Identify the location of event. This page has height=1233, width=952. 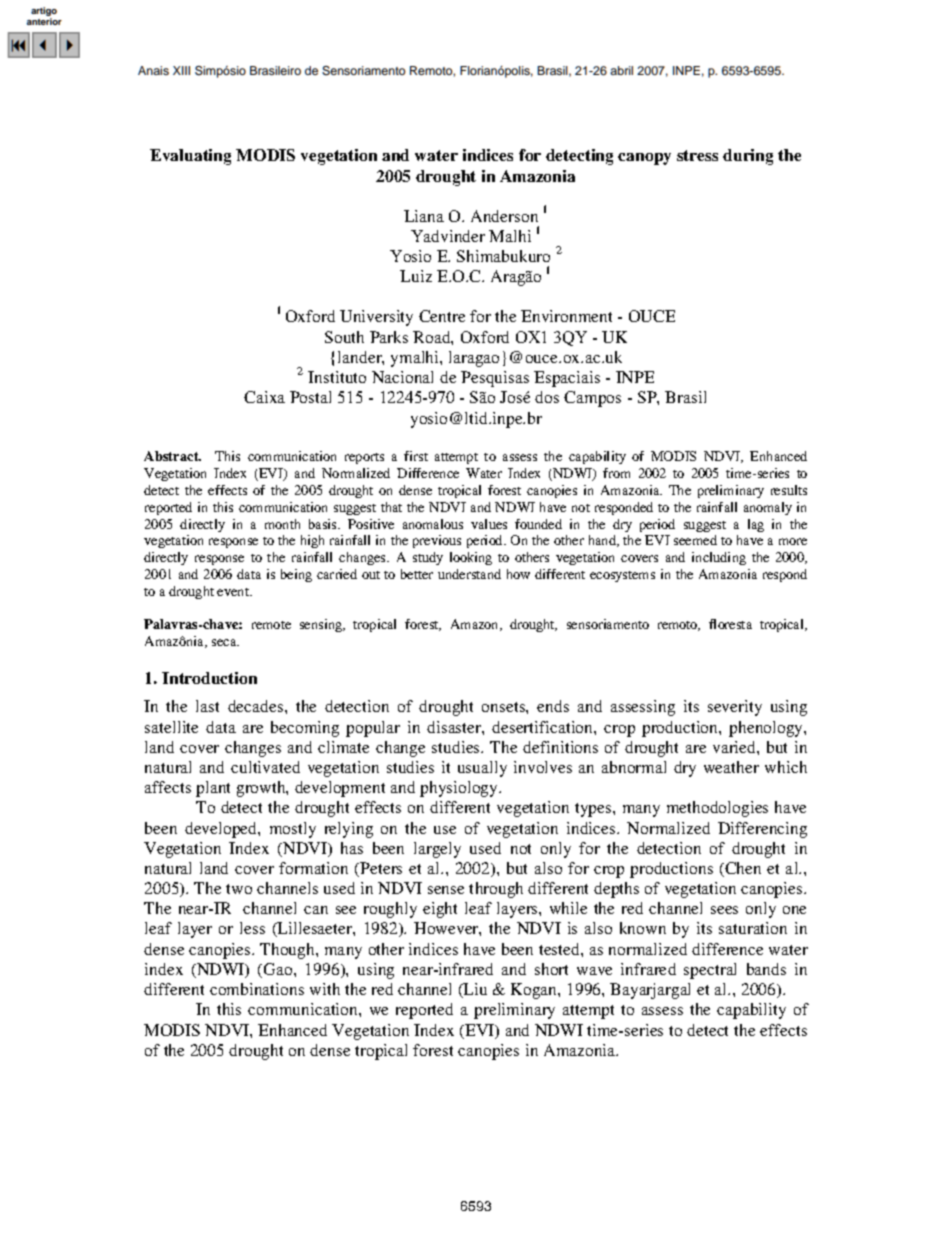
(234, 592).
